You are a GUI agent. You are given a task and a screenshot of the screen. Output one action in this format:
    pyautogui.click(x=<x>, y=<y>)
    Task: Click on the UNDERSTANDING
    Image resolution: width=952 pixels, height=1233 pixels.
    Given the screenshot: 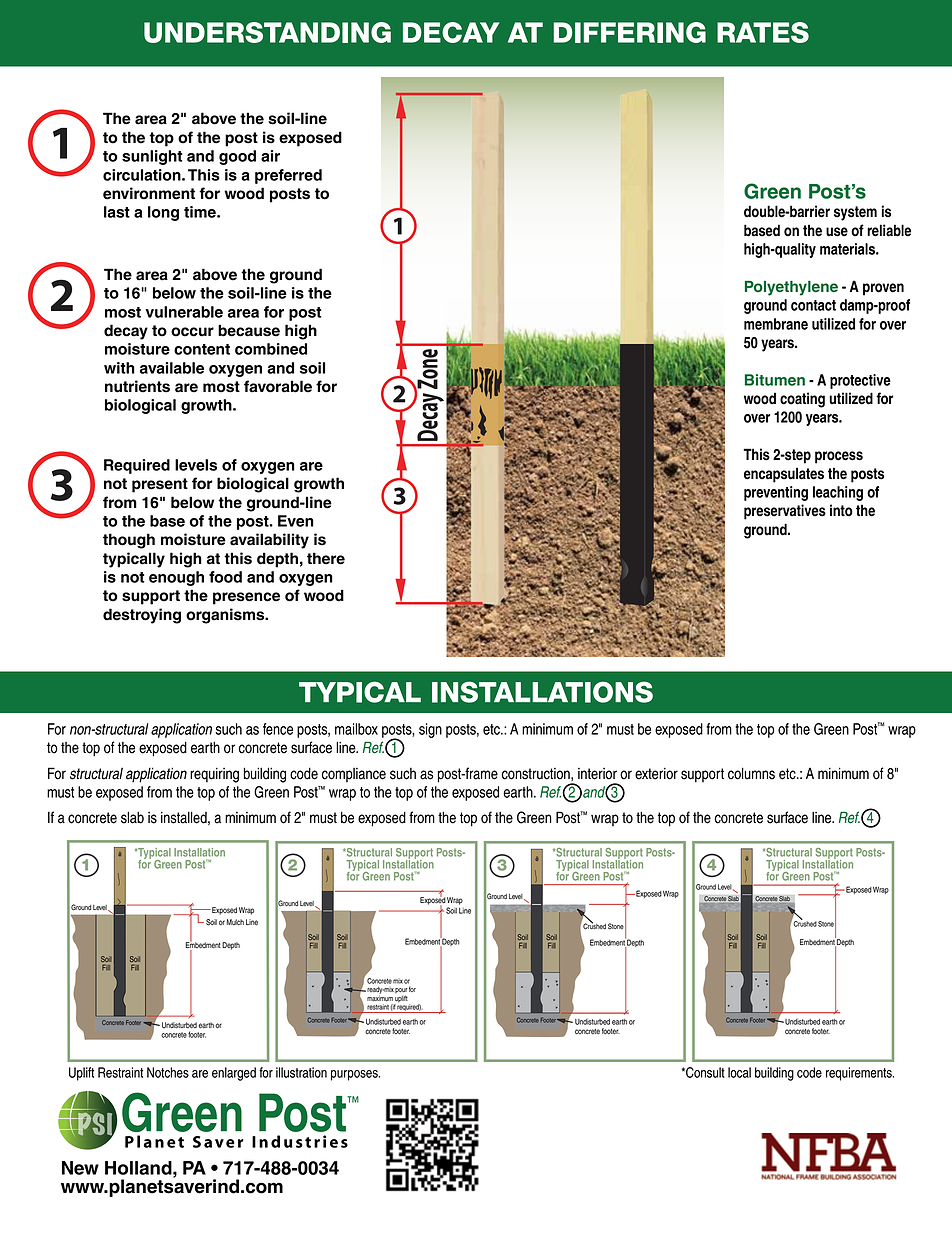 What is the action you would take?
    pyautogui.click(x=267, y=32)
